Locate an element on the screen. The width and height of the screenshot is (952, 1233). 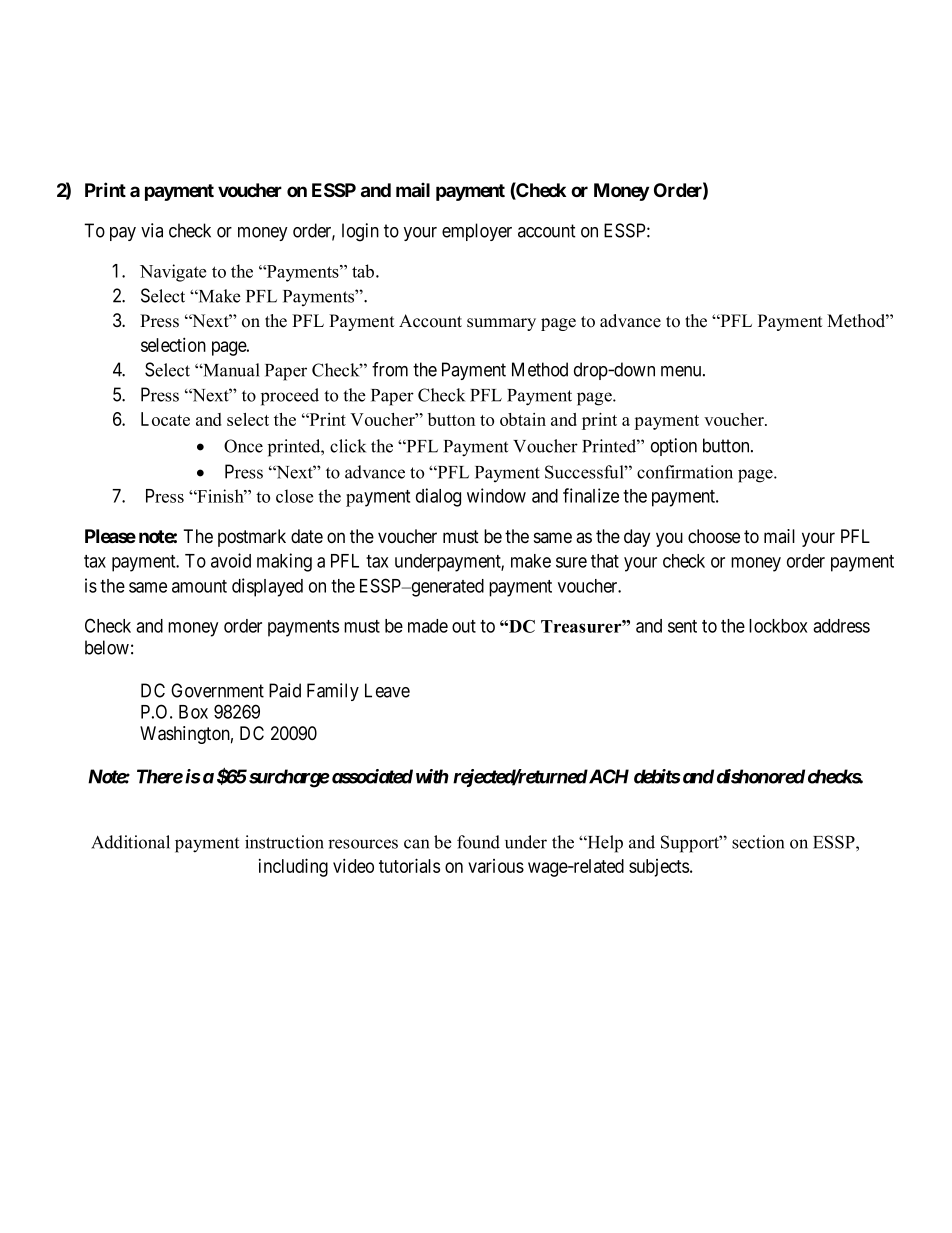
lockbox is located at coordinates (778, 626).
